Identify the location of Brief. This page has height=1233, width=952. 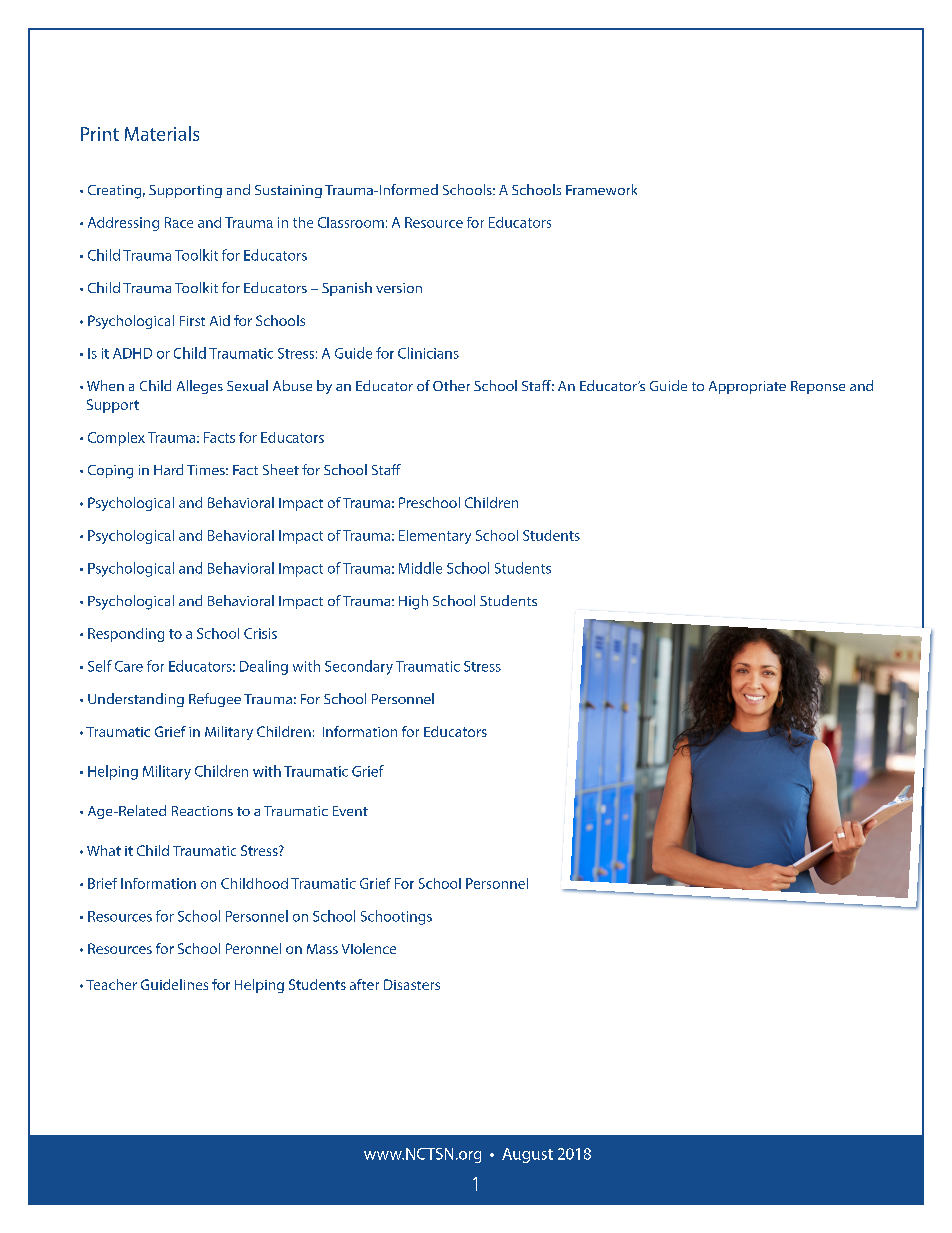
(102, 883).
